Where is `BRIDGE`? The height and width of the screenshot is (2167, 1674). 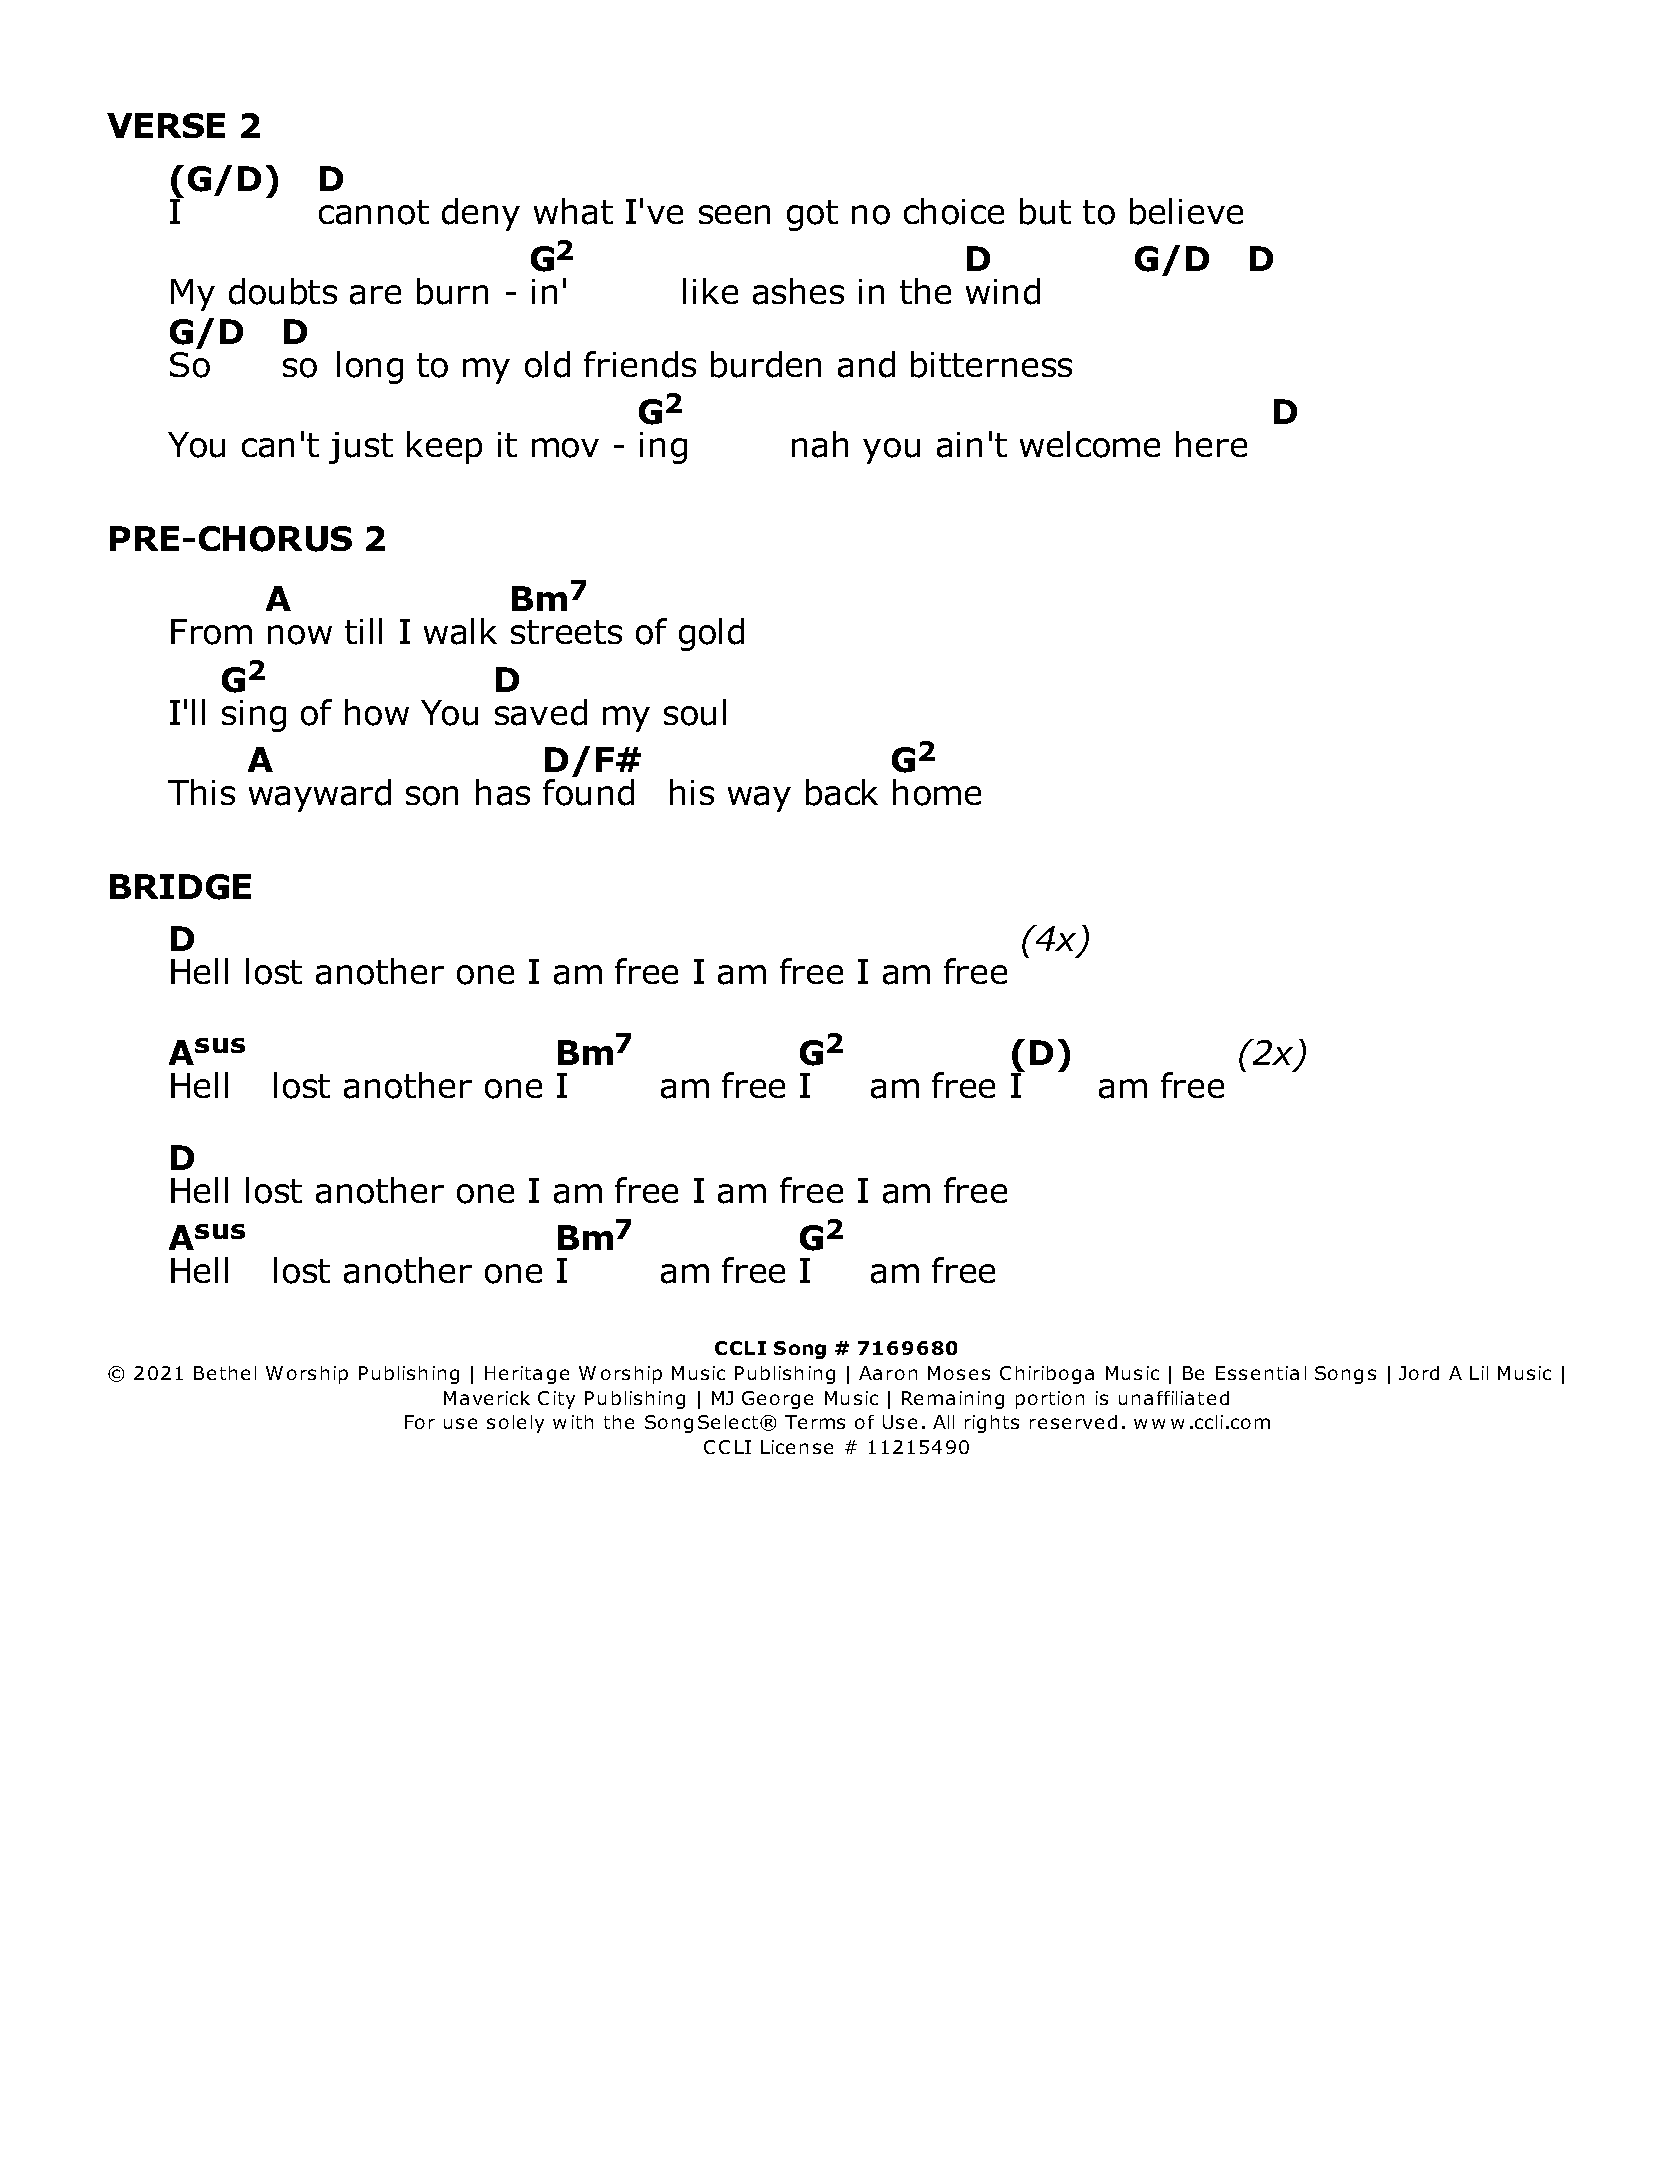
BRIDGE is located at coordinates (180, 887).
